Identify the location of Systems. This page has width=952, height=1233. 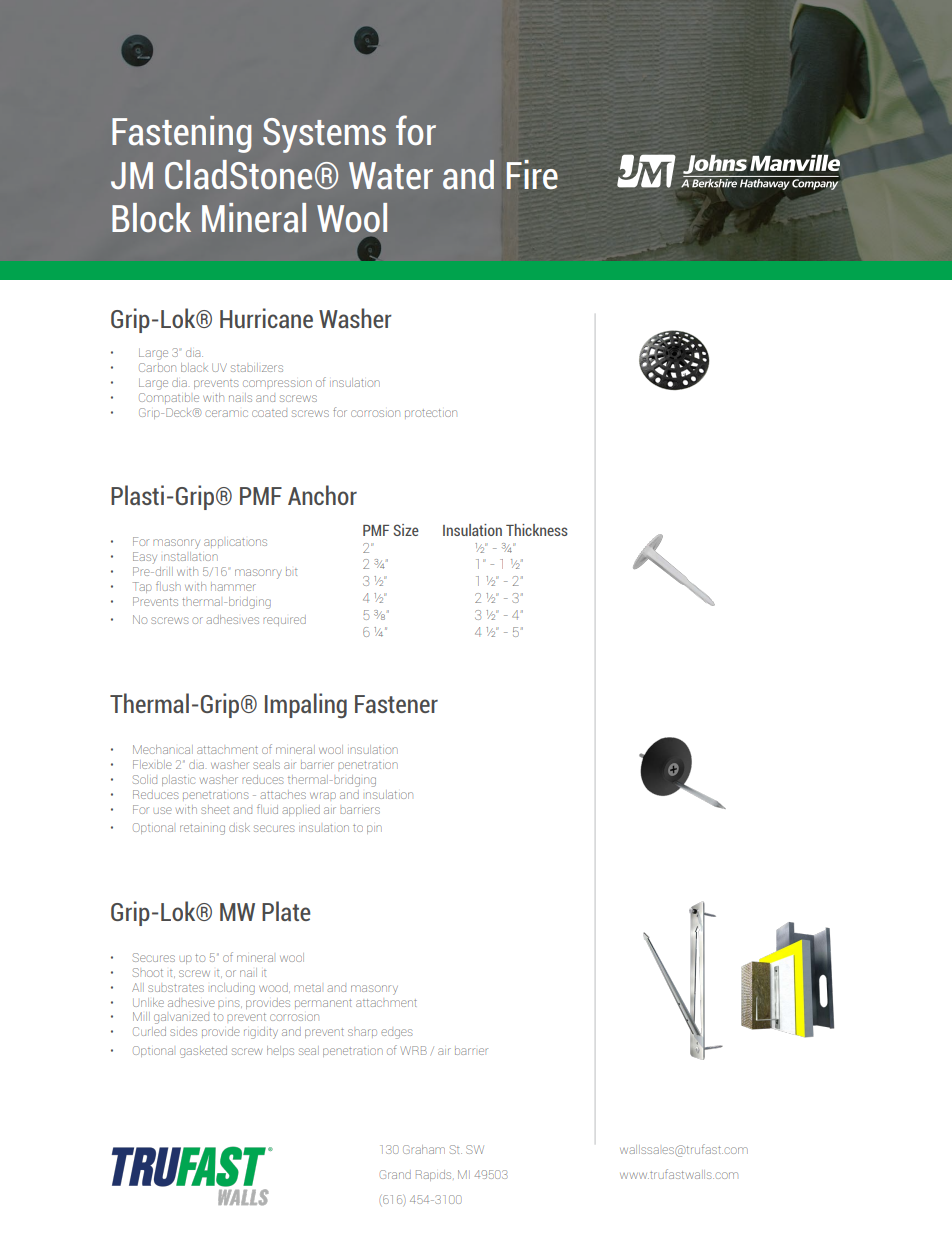
(324, 135).
